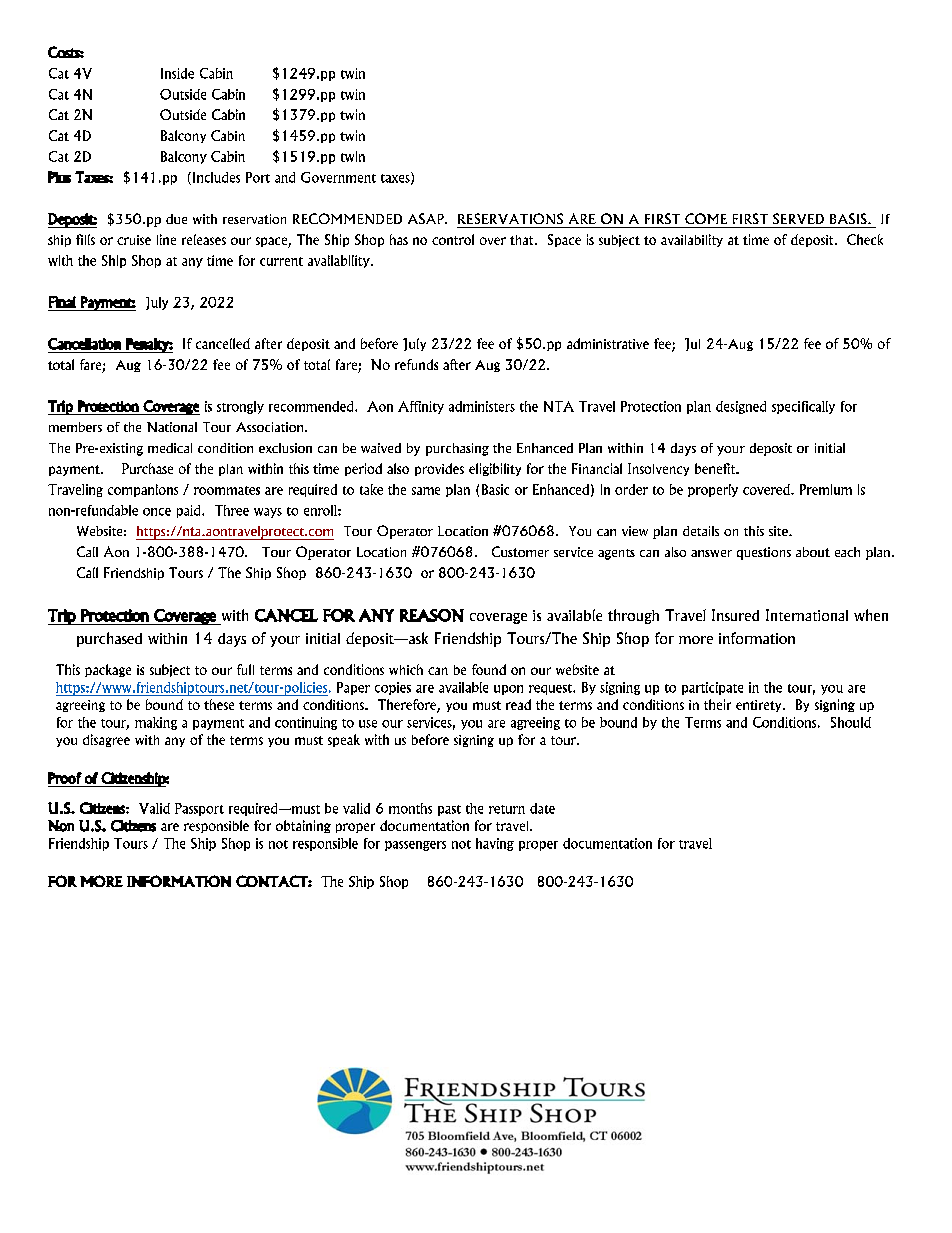 The width and height of the screenshot is (952, 1233). I want to click on ASAP, so click(427, 218).
